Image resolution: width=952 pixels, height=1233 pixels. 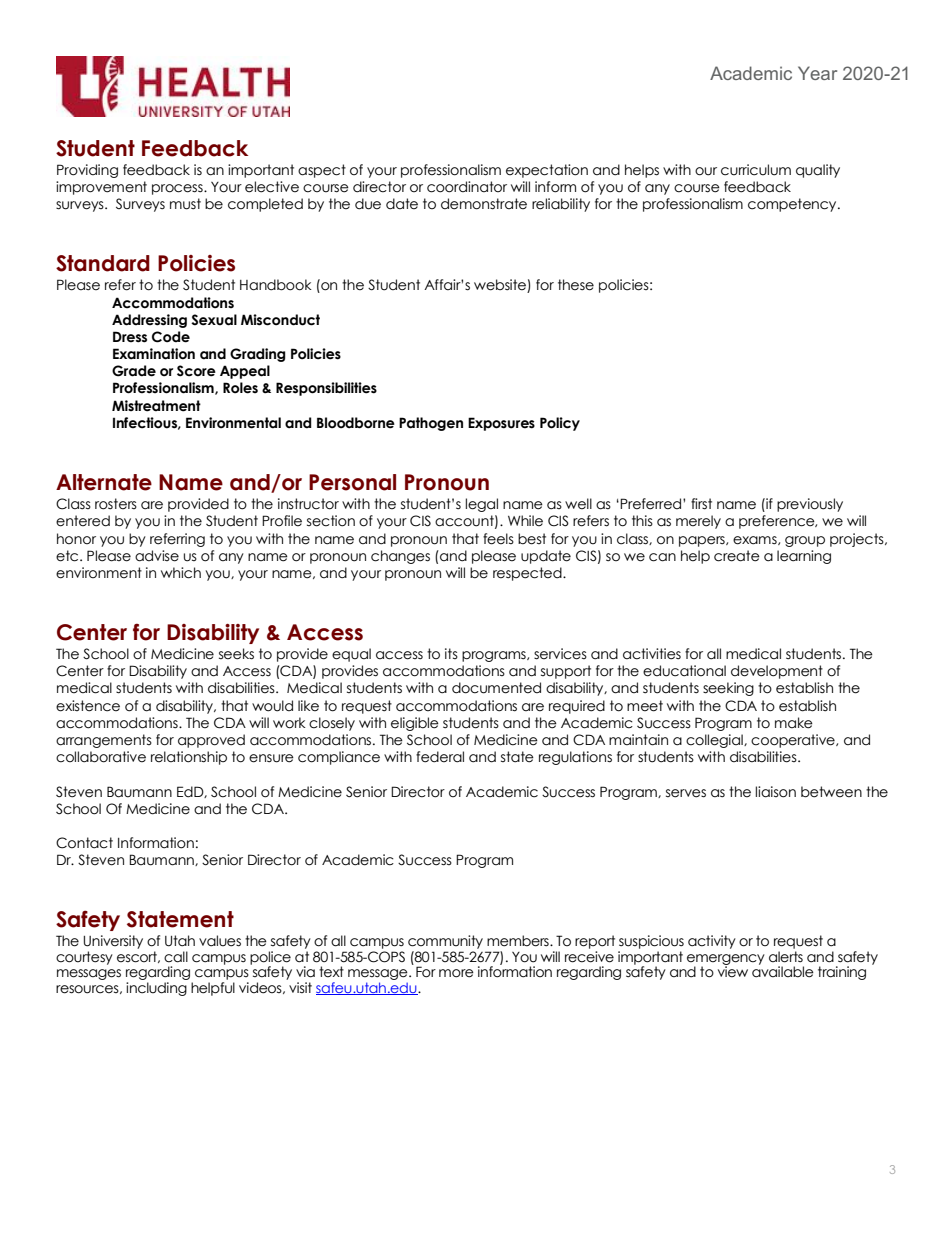 I want to click on relationship, so click(x=189, y=758).
